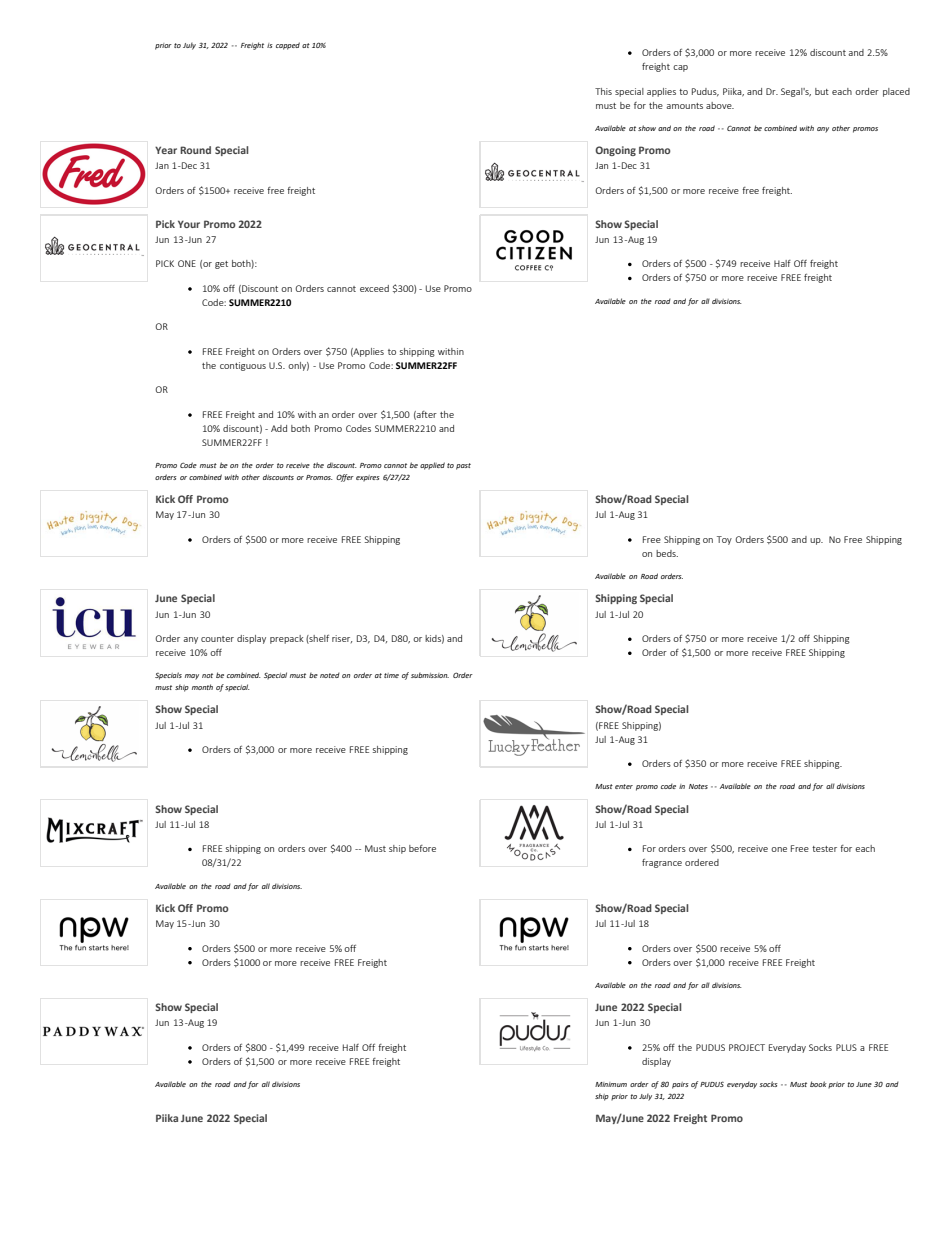  I want to click on before, so click(422, 848).
